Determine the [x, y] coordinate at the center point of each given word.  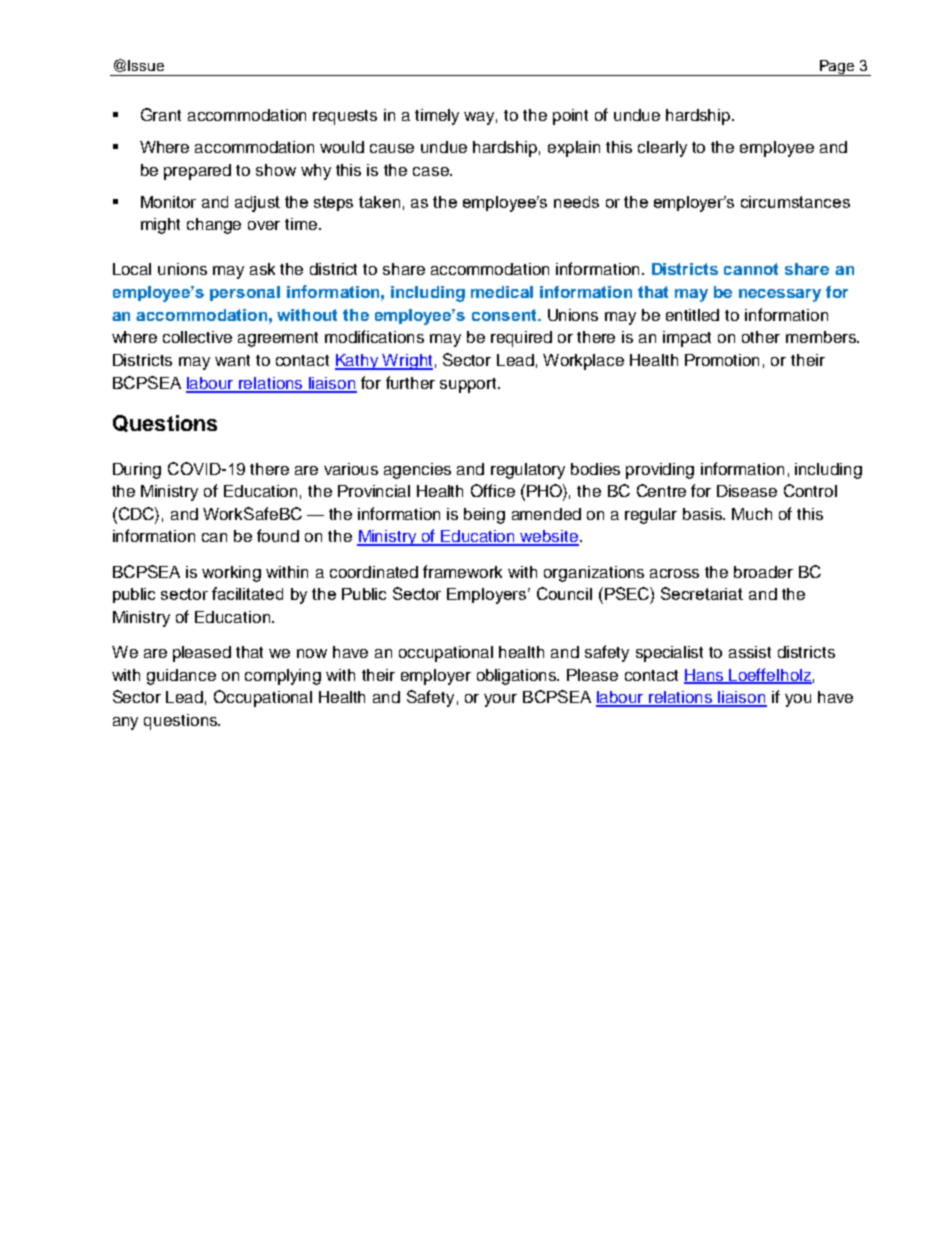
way [480, 118]
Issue [146, 65]
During [137, 471]
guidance [181, 677]
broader [763, 572]
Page [837, 68]
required [521, 339]
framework [462, 571]
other [761, 337]
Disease [747, 491]
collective [197, 337]
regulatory [528, 471]
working [231, 574]
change [214, 226]
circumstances [795, 202]
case [432, 171]
